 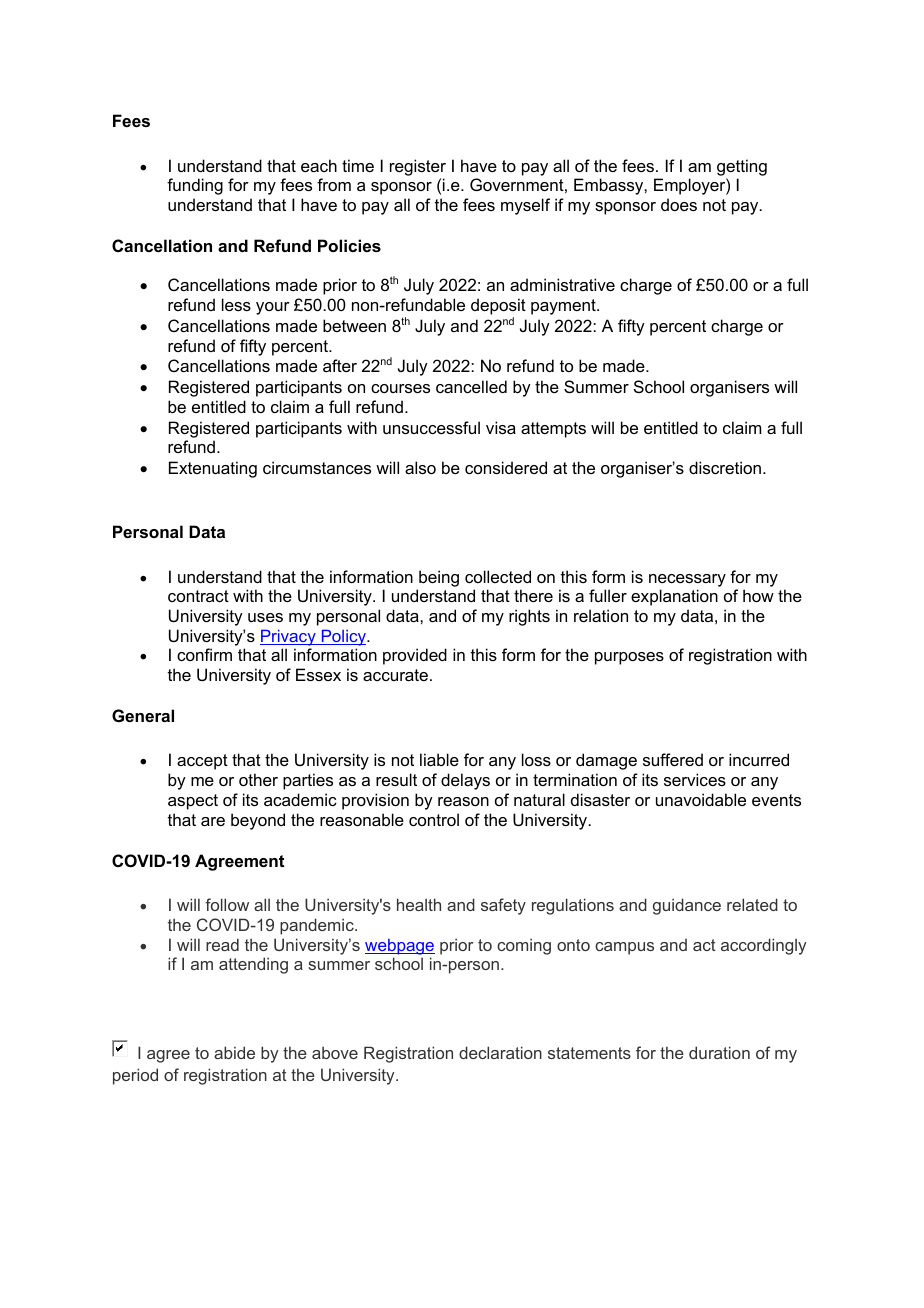 What do you see at coordinates (439, 578) in the screenshot?
I see `being` at bounding box center [439, 578].
